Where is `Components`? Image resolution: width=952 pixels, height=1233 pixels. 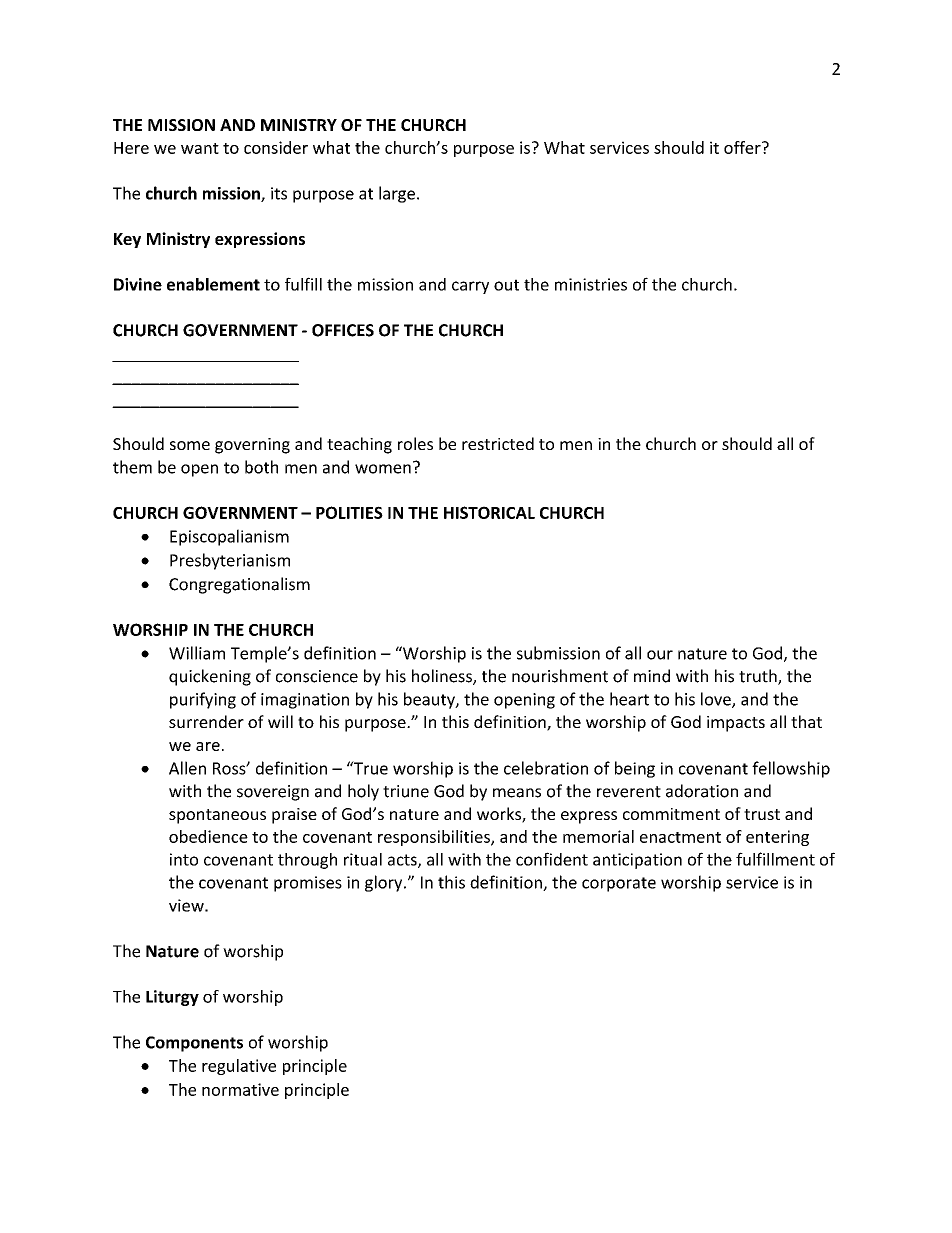
Components is located at coordinates (194, 1044).
